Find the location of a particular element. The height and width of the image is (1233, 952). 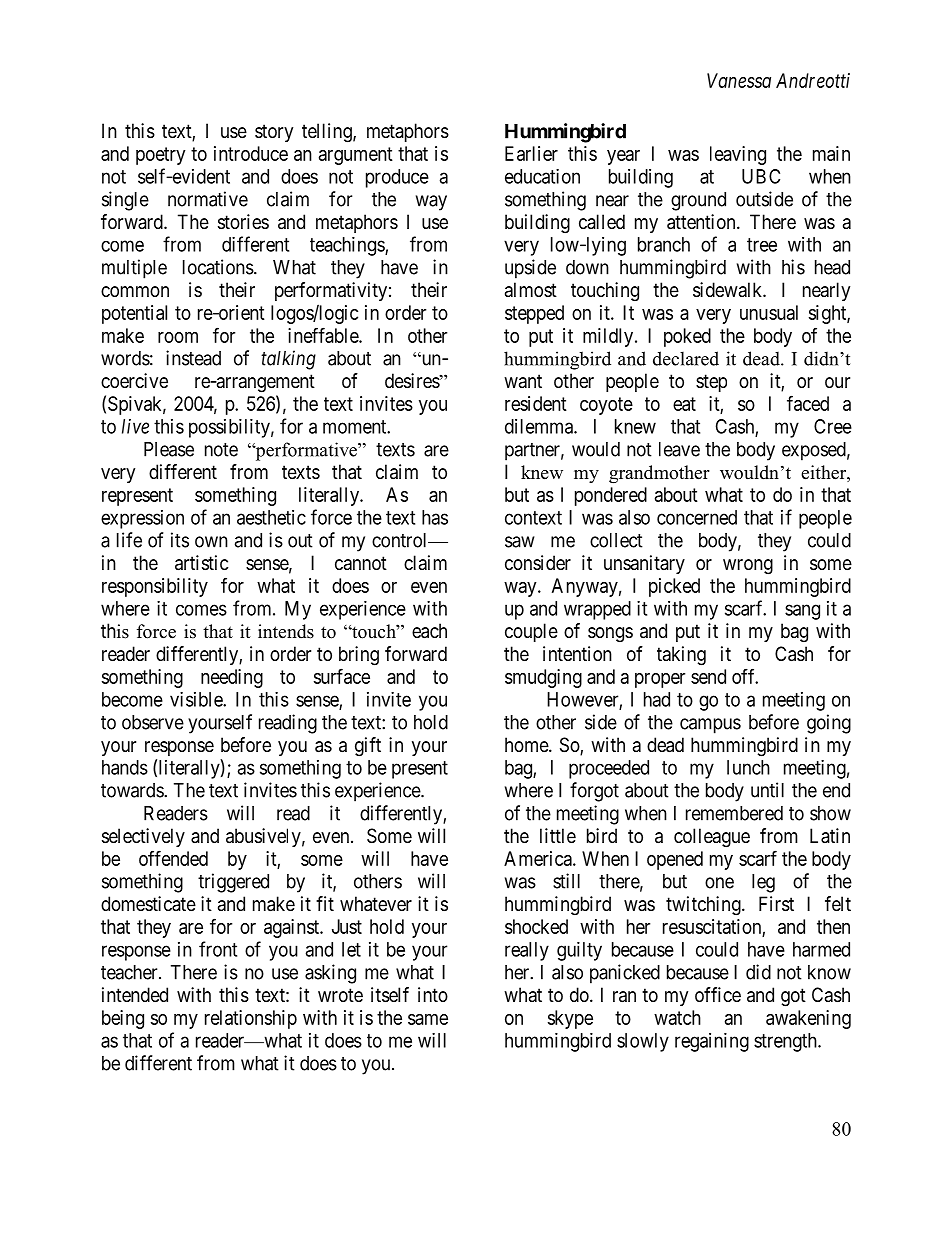

note is located at coordinates (221, 450).
